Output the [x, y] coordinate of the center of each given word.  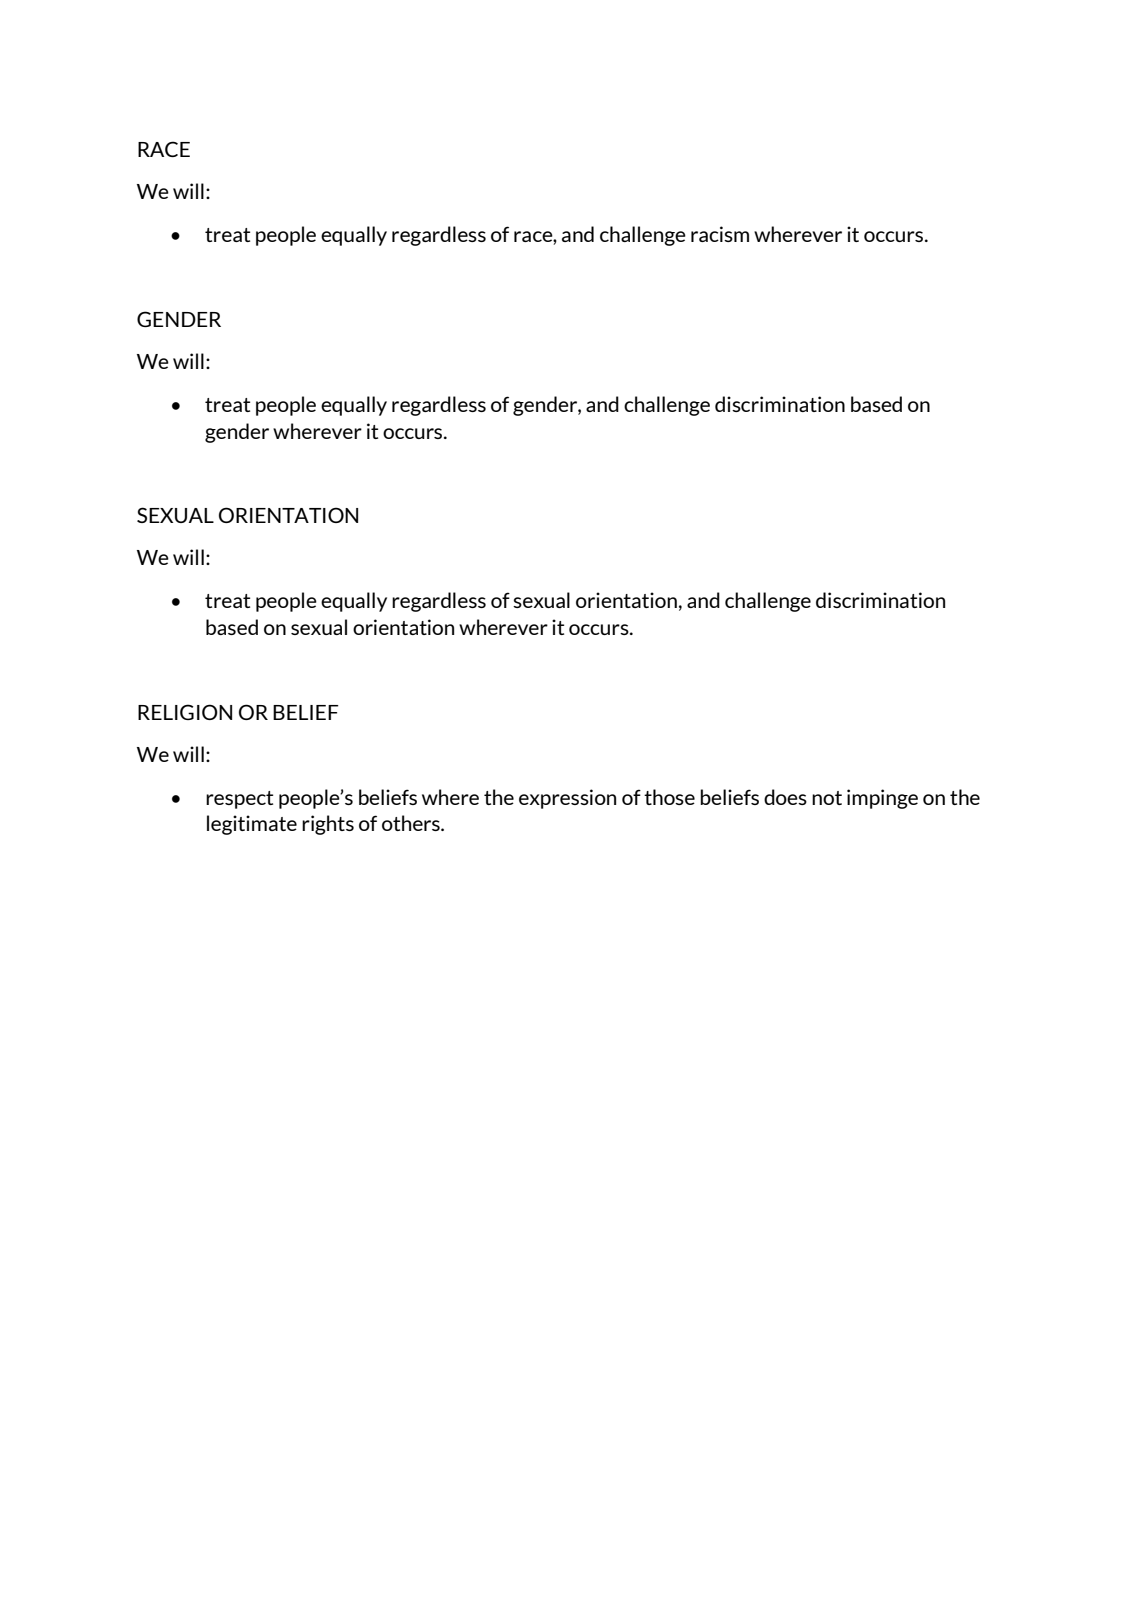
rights [328, 825]
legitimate [252, 825]
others [412, 823]
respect [239, 800]
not [827, 798]
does [785, 797]
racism [720, 234]
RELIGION [185, 712]
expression [567, 799]
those [669, 797]
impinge [882, 799]
